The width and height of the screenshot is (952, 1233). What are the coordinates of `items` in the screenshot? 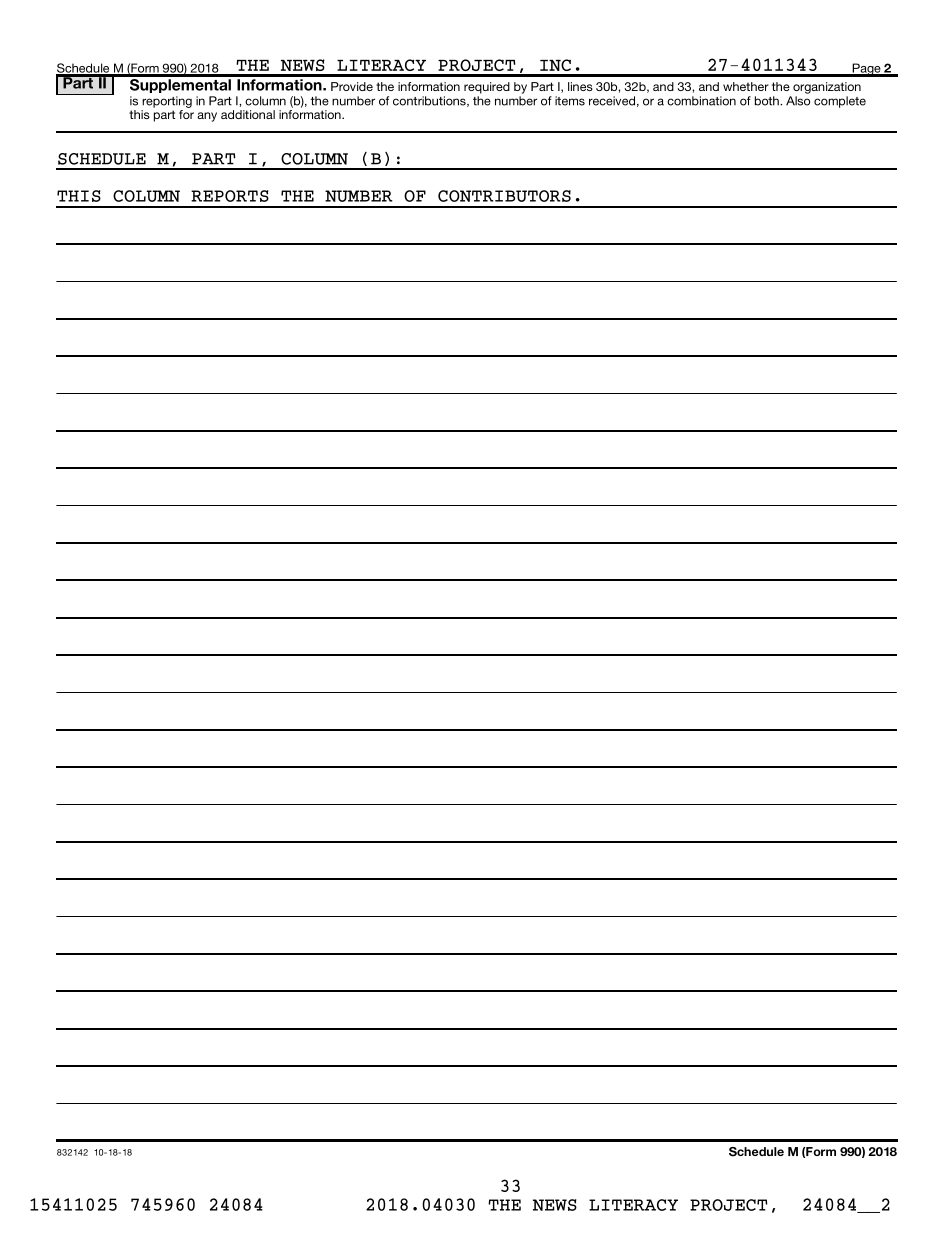 It's located at (570, 101).
